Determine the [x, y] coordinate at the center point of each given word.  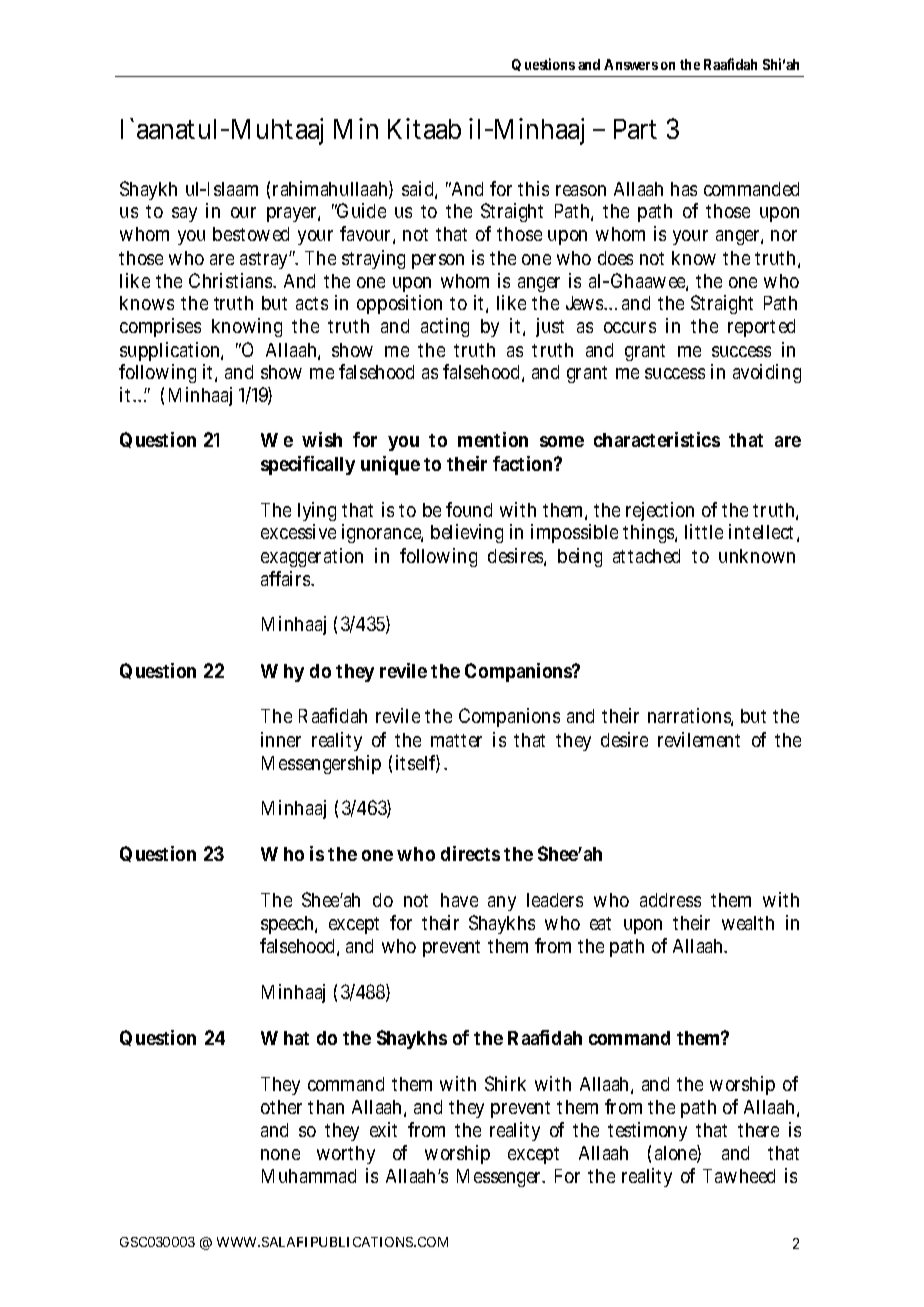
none [280, 1154]
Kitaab [424, 128]
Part [635, 129]
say [184, 214]
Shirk [505, 1083]
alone [678, 1154]
